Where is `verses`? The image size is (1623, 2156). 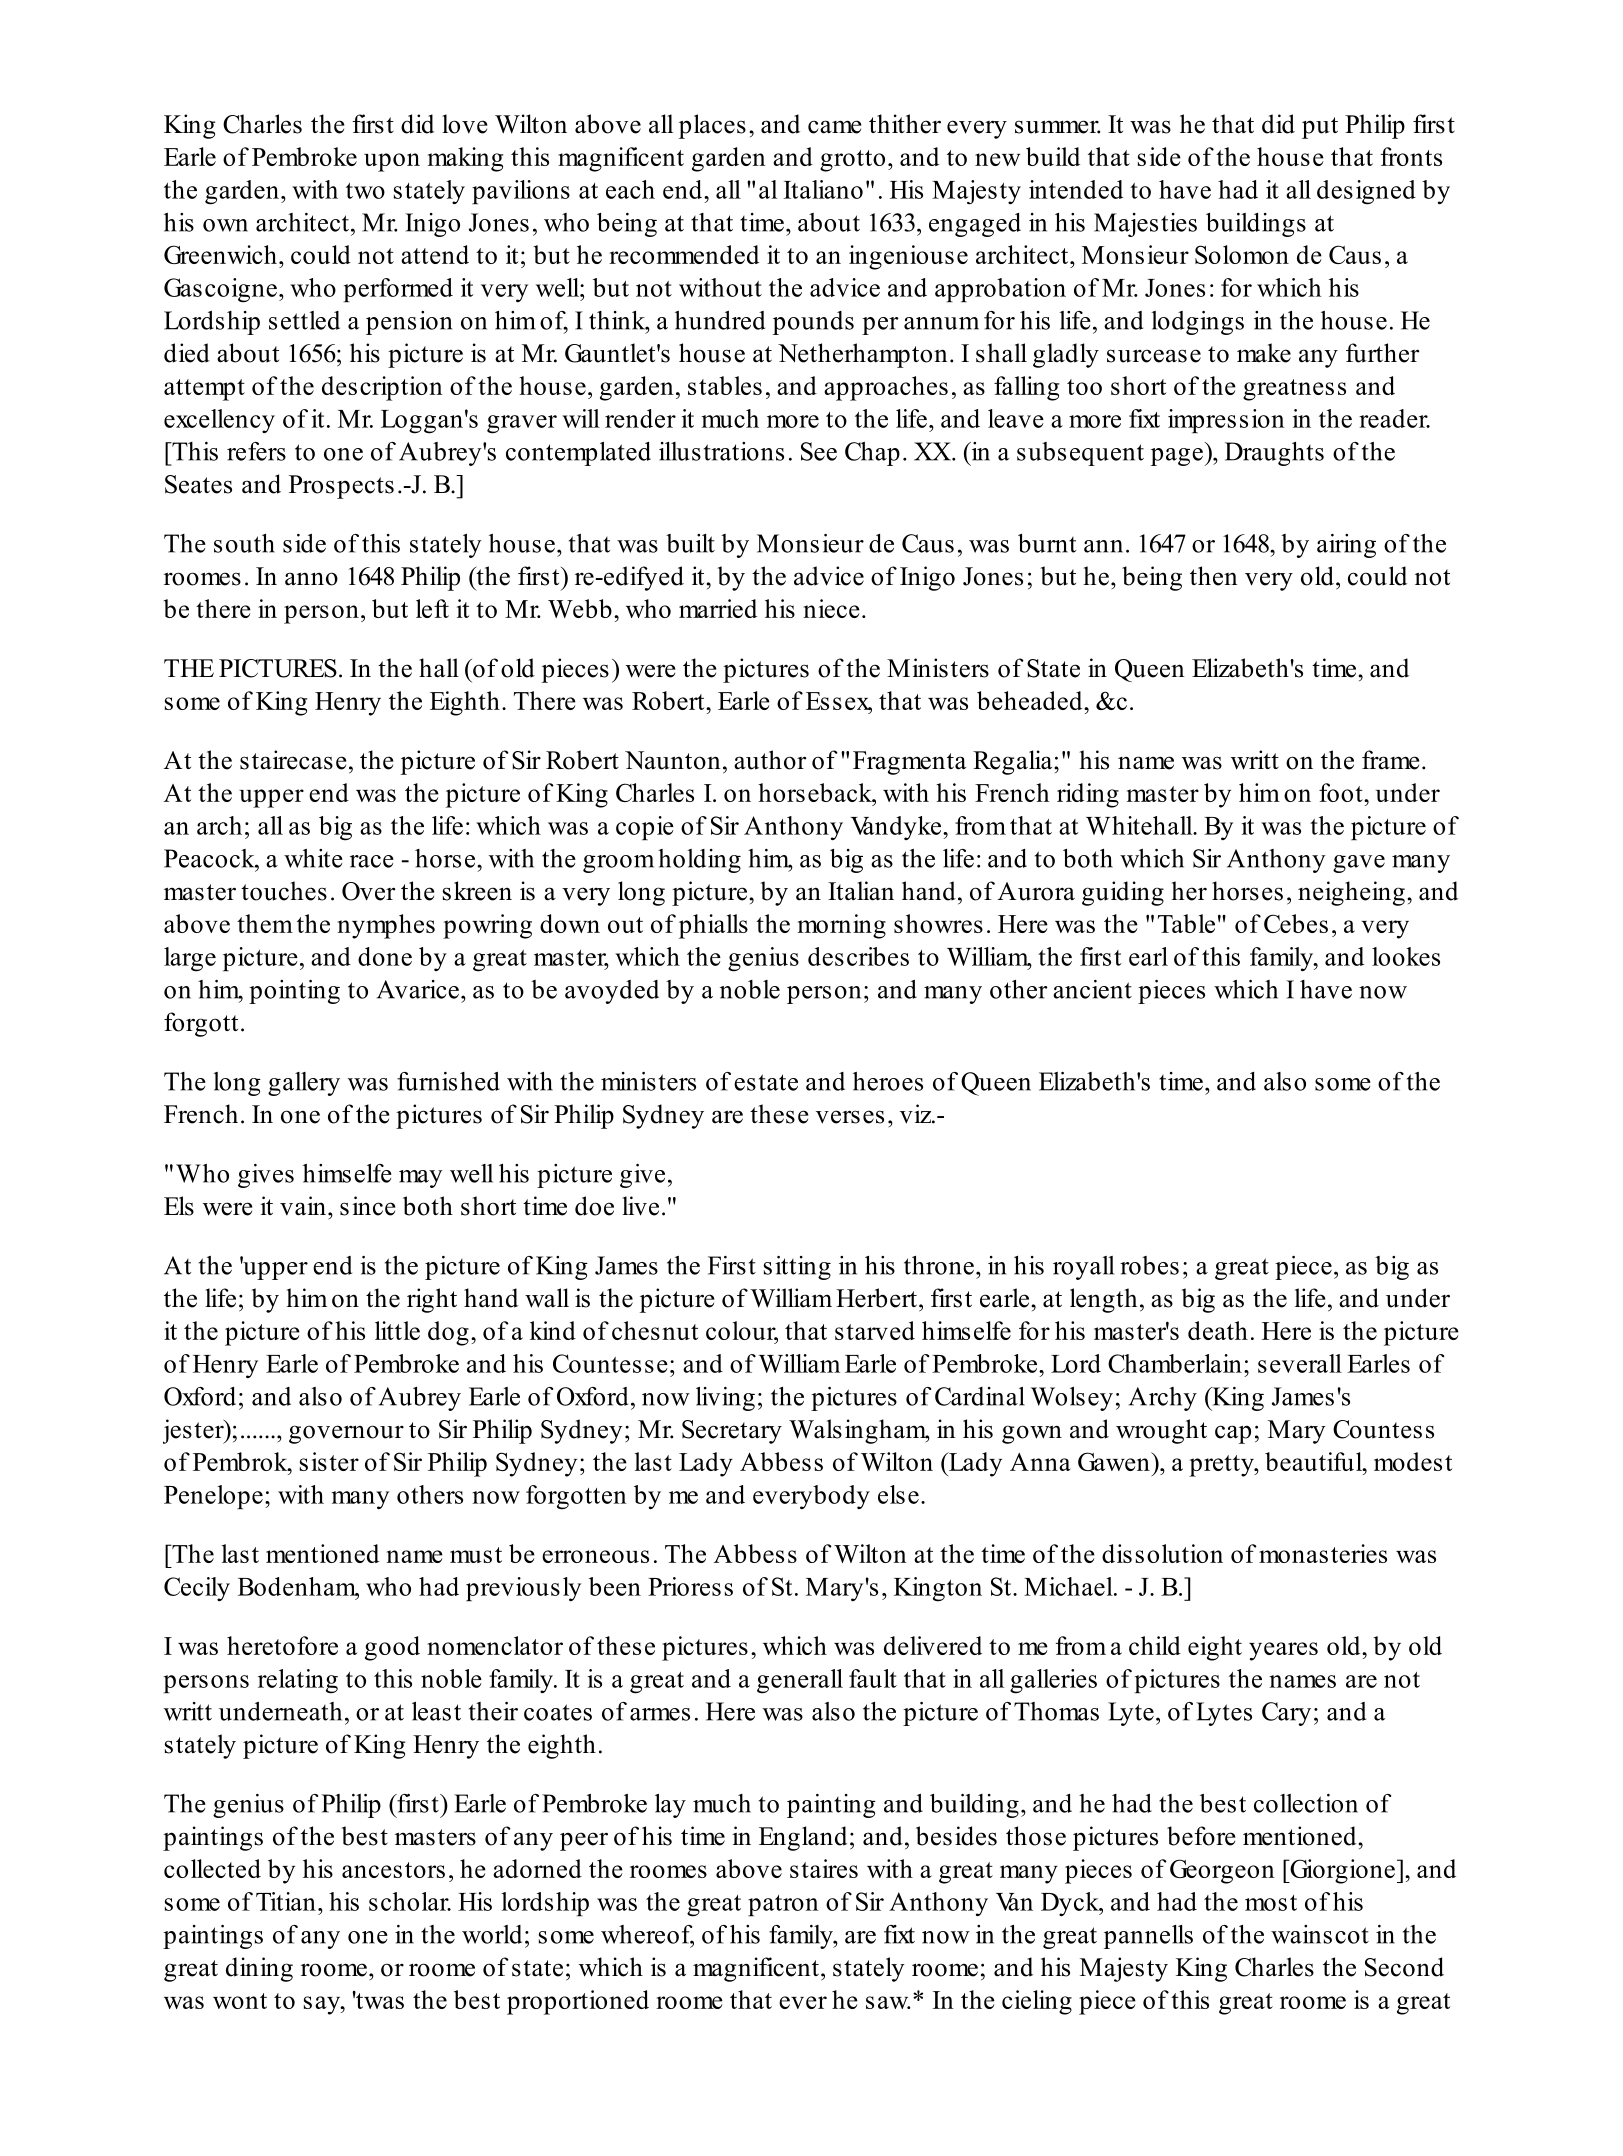
verses is located at coordinates (850, 1117).
